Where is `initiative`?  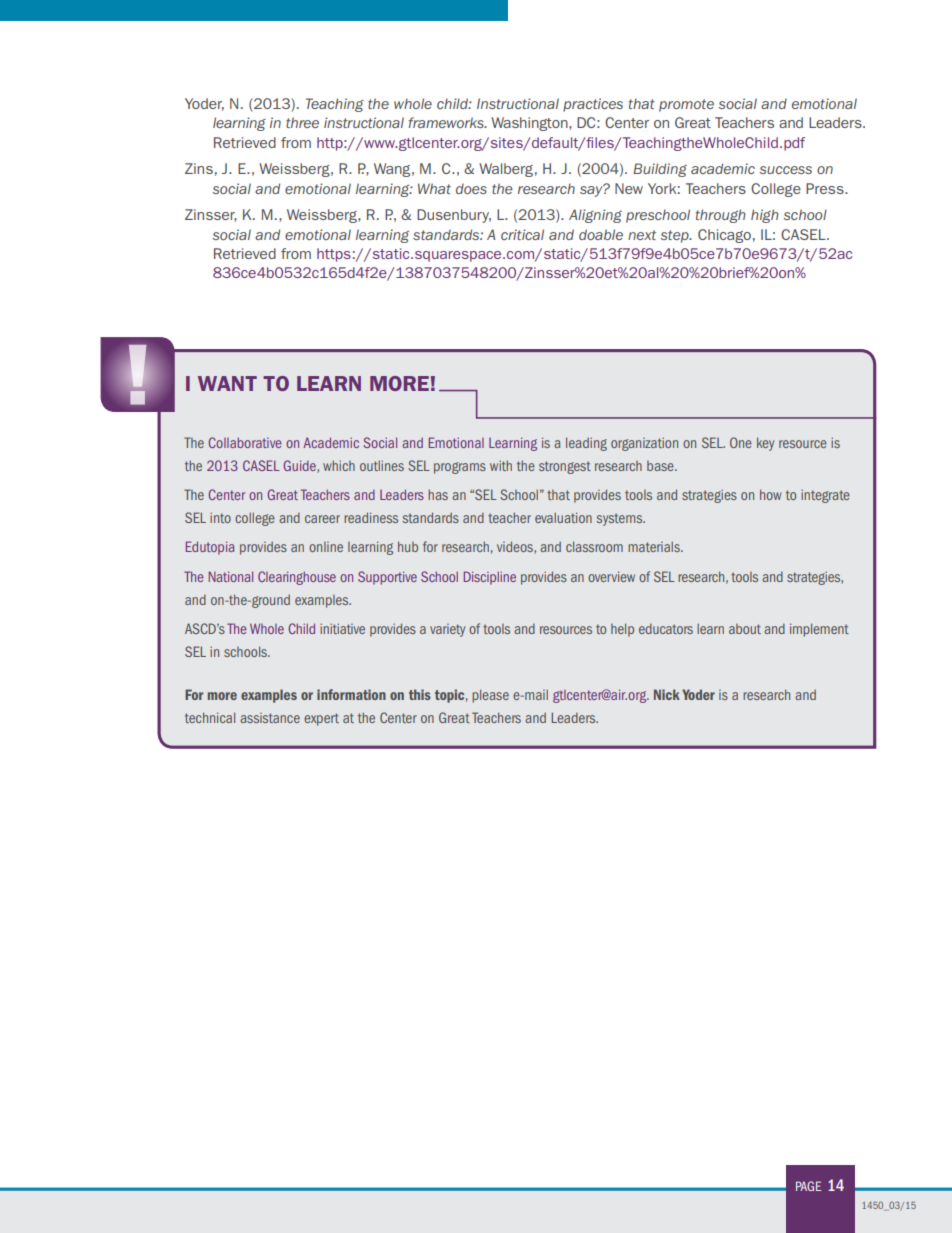
initiative is located at coordinates (342, 628).
